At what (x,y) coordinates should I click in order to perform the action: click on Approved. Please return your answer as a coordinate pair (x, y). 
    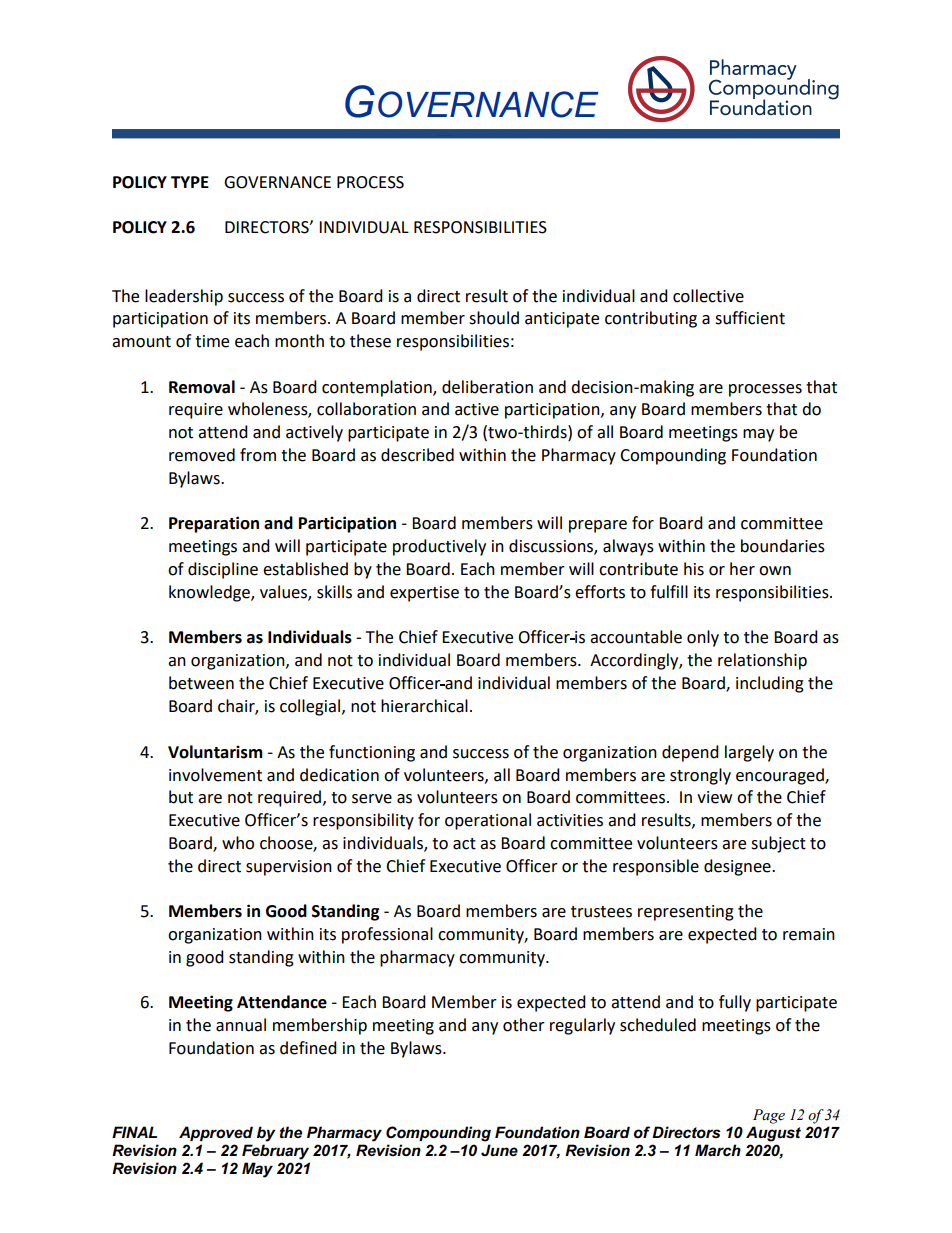
    Looking at the image, I should click on (216, 1133).
